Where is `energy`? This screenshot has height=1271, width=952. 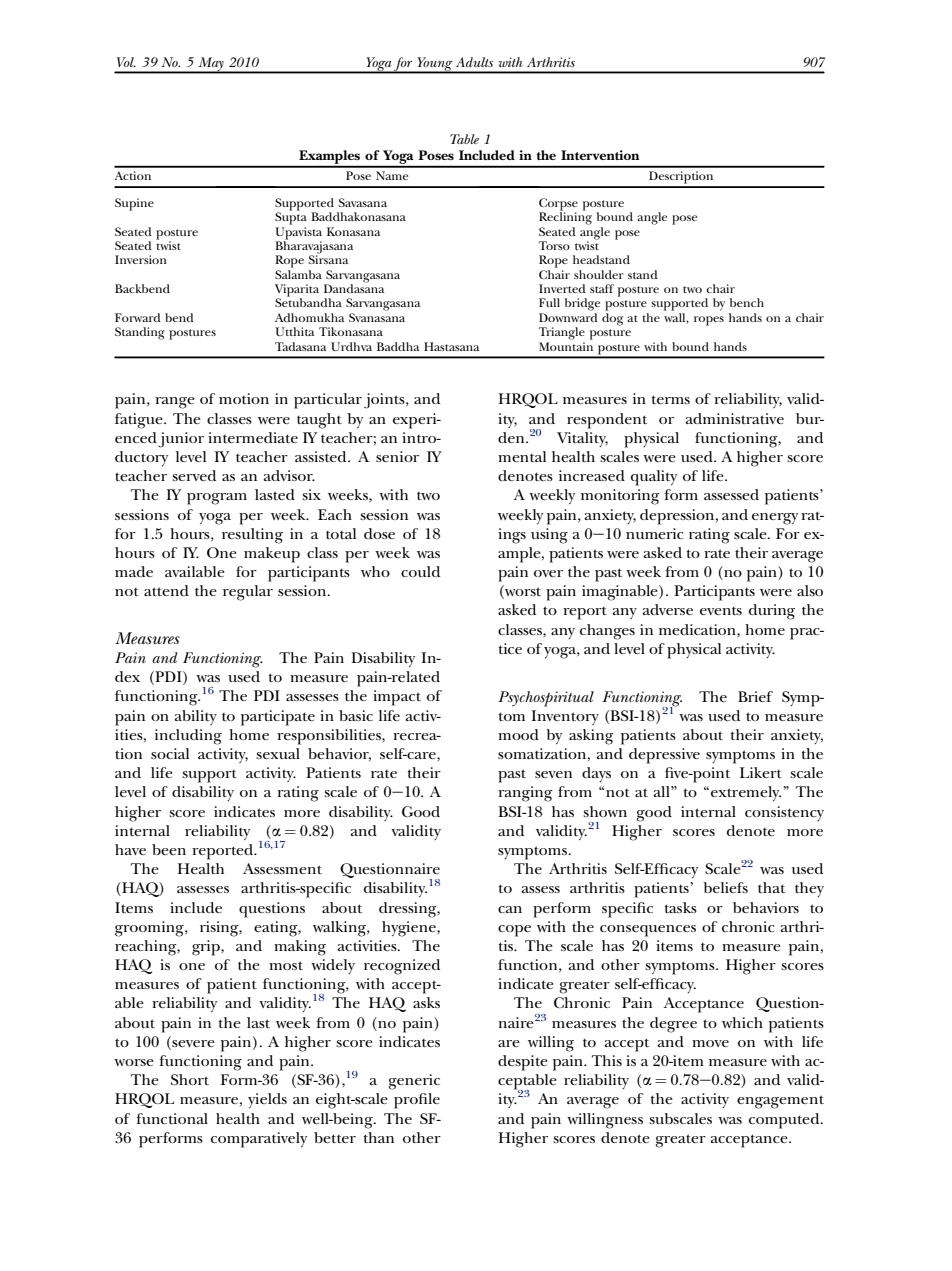
energy is located at coordinates (775, 519).
